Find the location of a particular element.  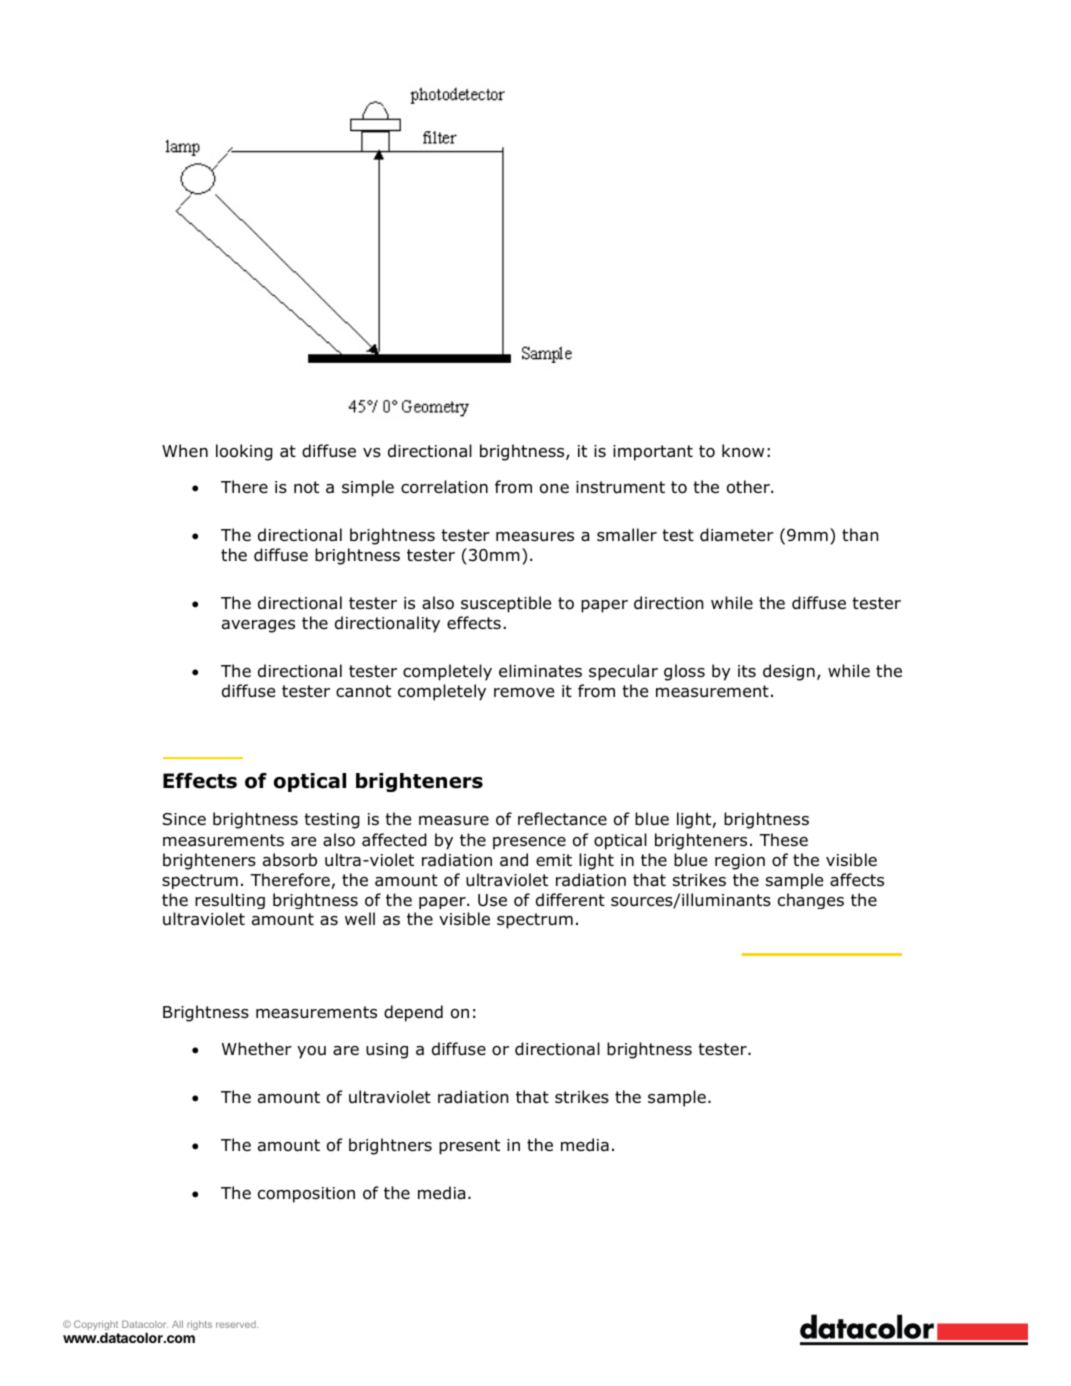

remove is located at coordinates (524, 693).
